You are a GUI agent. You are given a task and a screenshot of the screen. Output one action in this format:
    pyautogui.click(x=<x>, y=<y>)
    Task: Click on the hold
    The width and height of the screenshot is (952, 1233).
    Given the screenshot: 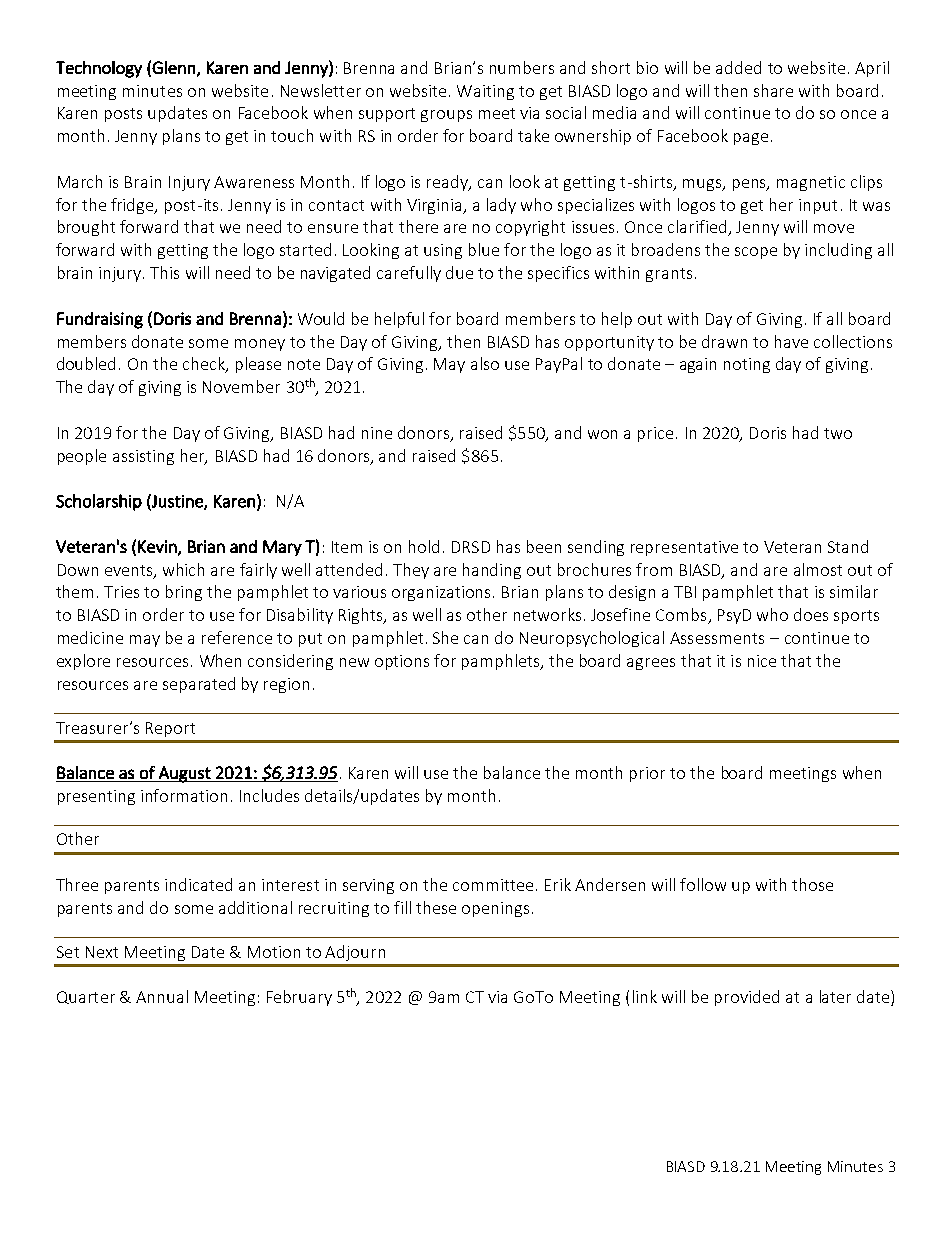 What is the action you would take?
    pyautogui.click(x=424, y=546)
